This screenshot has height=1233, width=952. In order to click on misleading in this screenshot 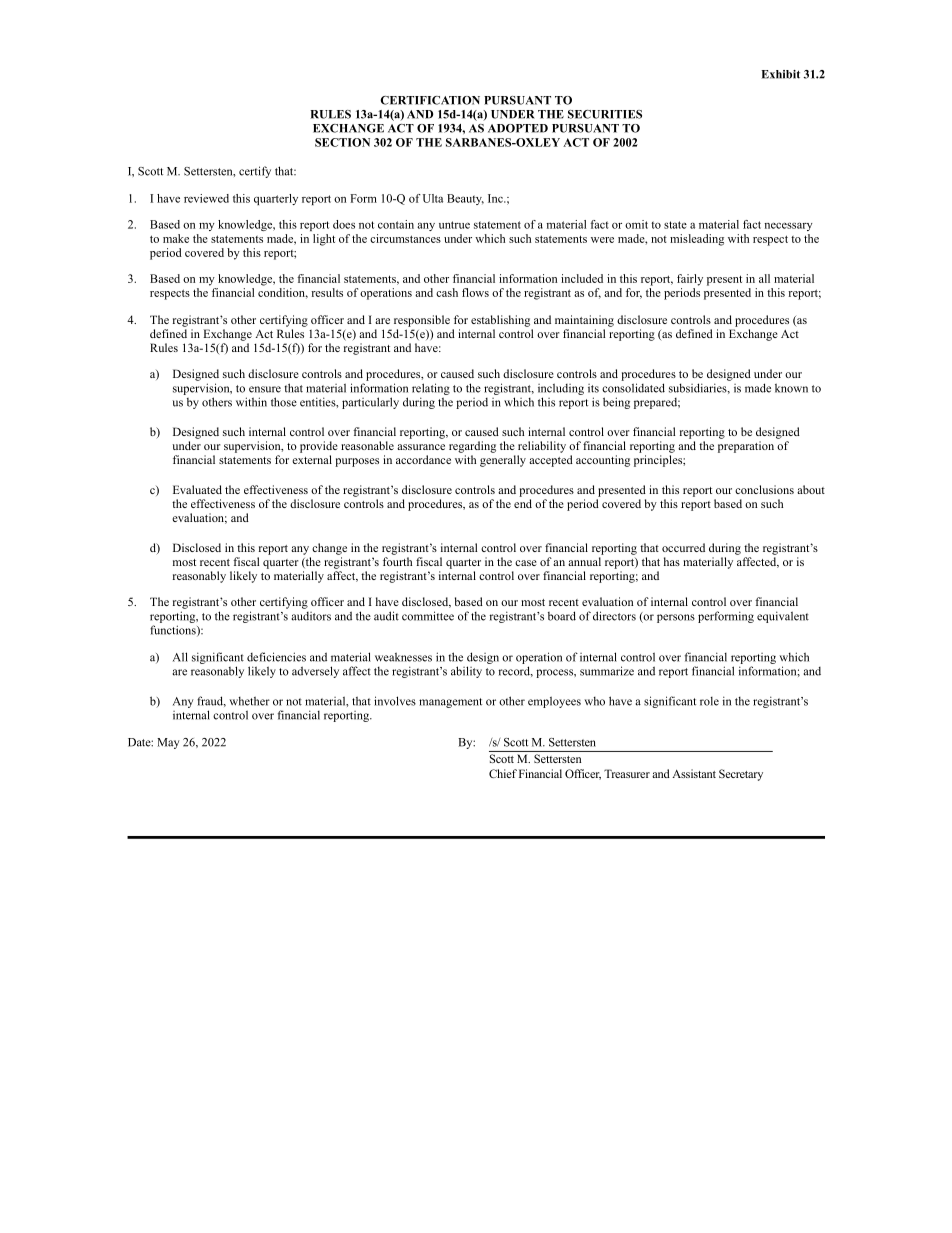, I will do `click(697, 240)`.
